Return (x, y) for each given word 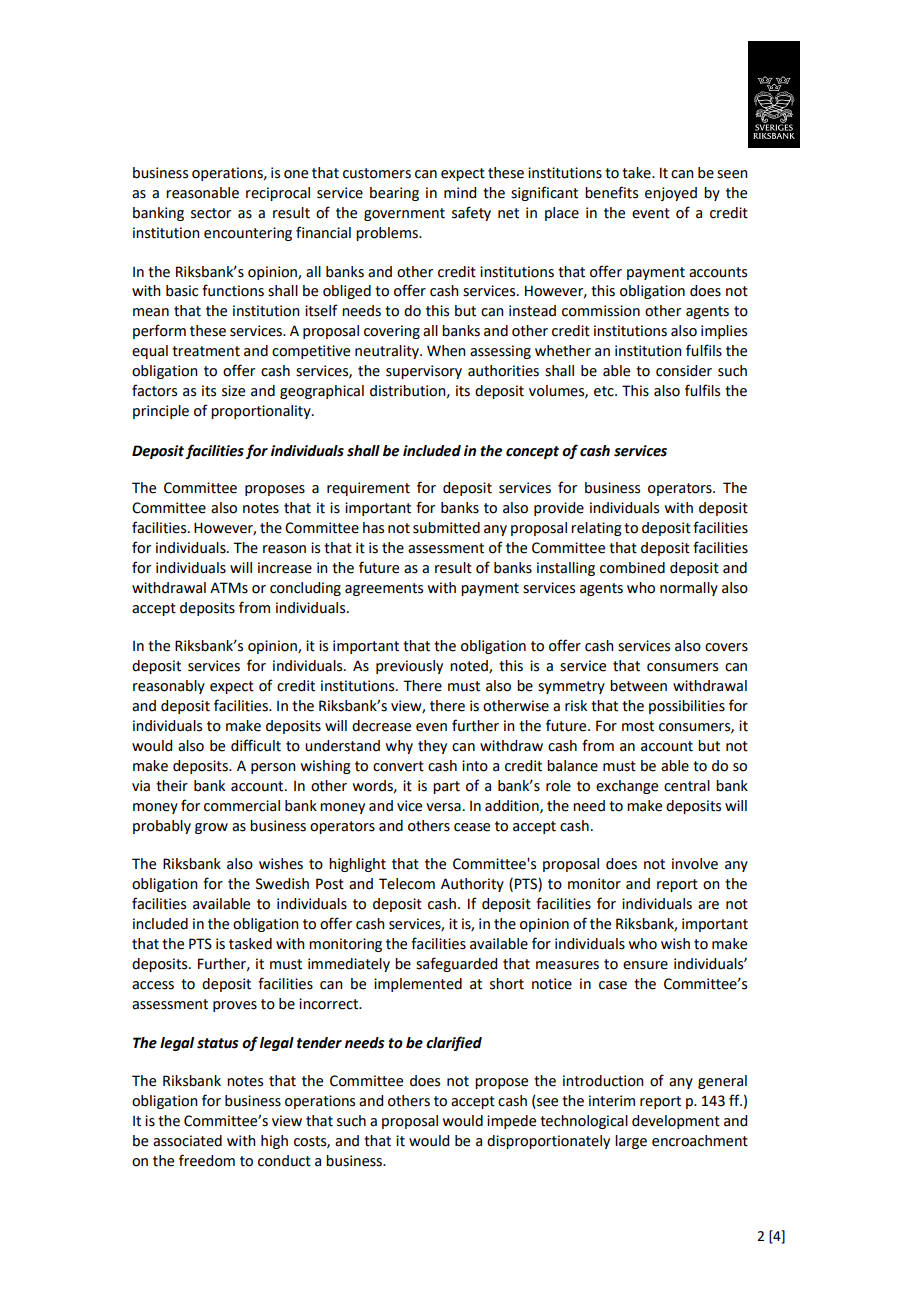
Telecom (407, 884)
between (638, 686)
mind (460, 193)
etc (605, 391)
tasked (250, 944)
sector (211, 213)
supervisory (424, 372)
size (233, 391)
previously (409, 667)
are (708, 905)
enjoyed (671, 194)
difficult (256, 745)
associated (187, 1141)
